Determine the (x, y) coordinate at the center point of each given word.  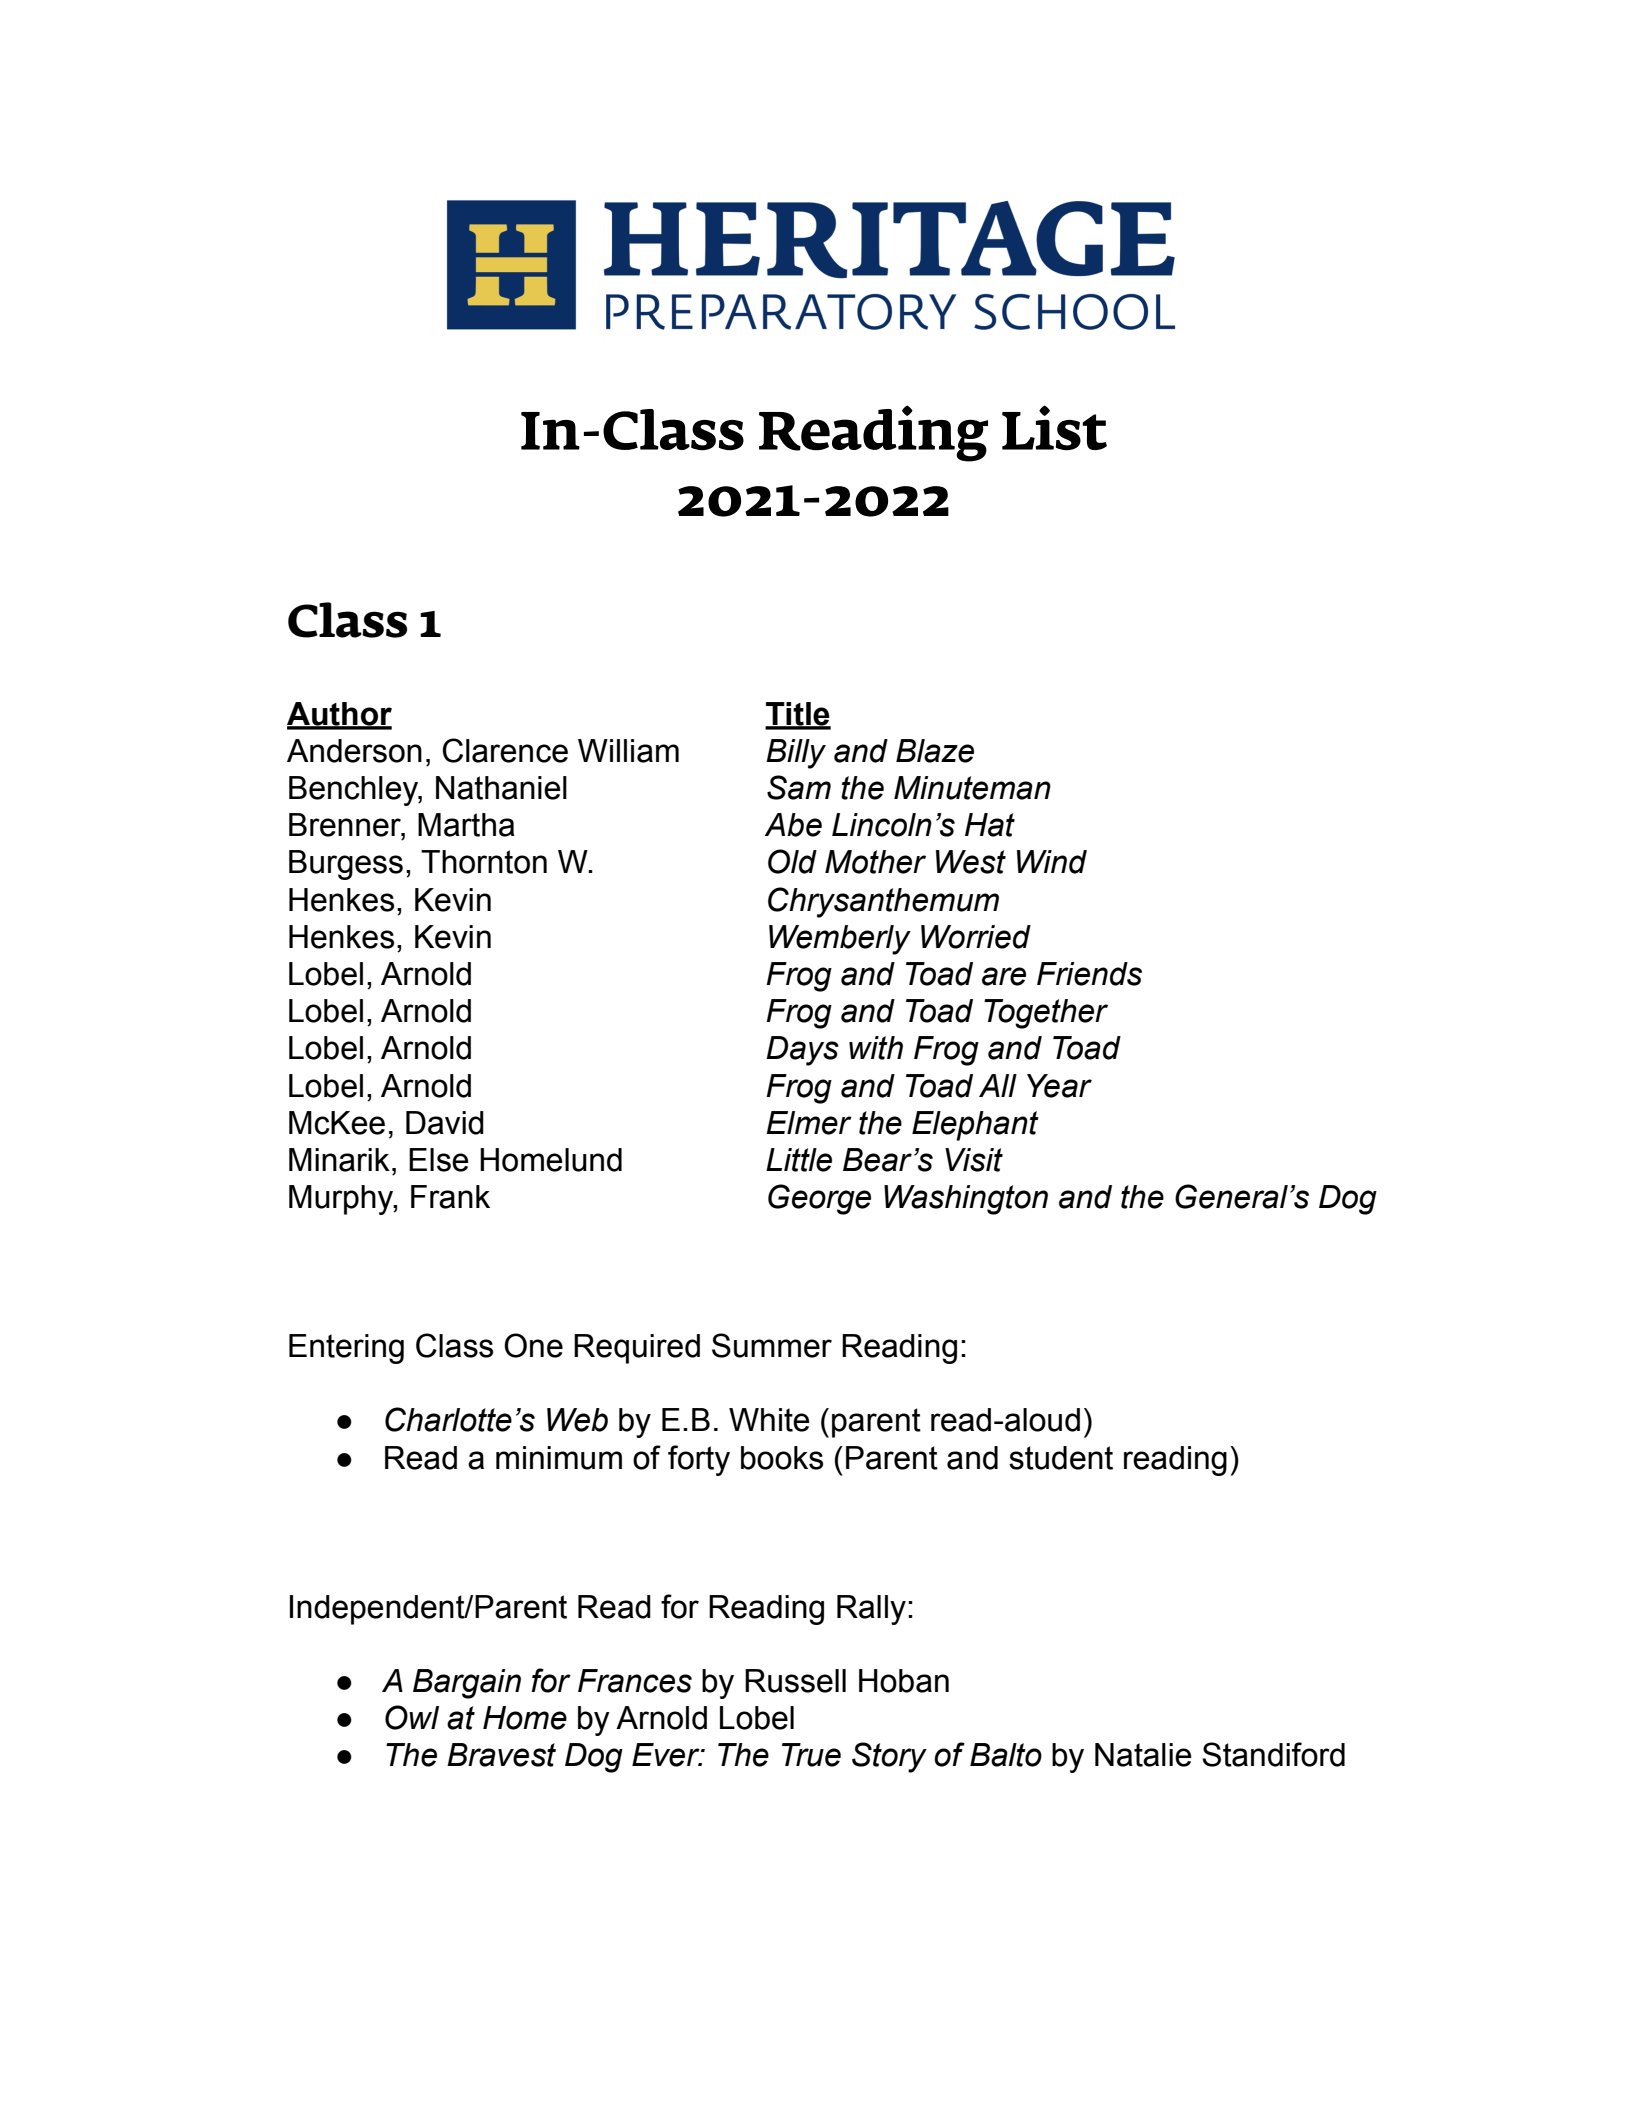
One (533, 1345)
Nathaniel (501, 788)
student (1061, 1458)
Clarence (505, 750)
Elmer (809, 1123)
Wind (1052, 862)
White (769, 1420)
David (445, 1123)
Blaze (935, 751)
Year (1059, 1086)
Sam (799, 787)
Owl (412, 1717)
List (1054, 428)
